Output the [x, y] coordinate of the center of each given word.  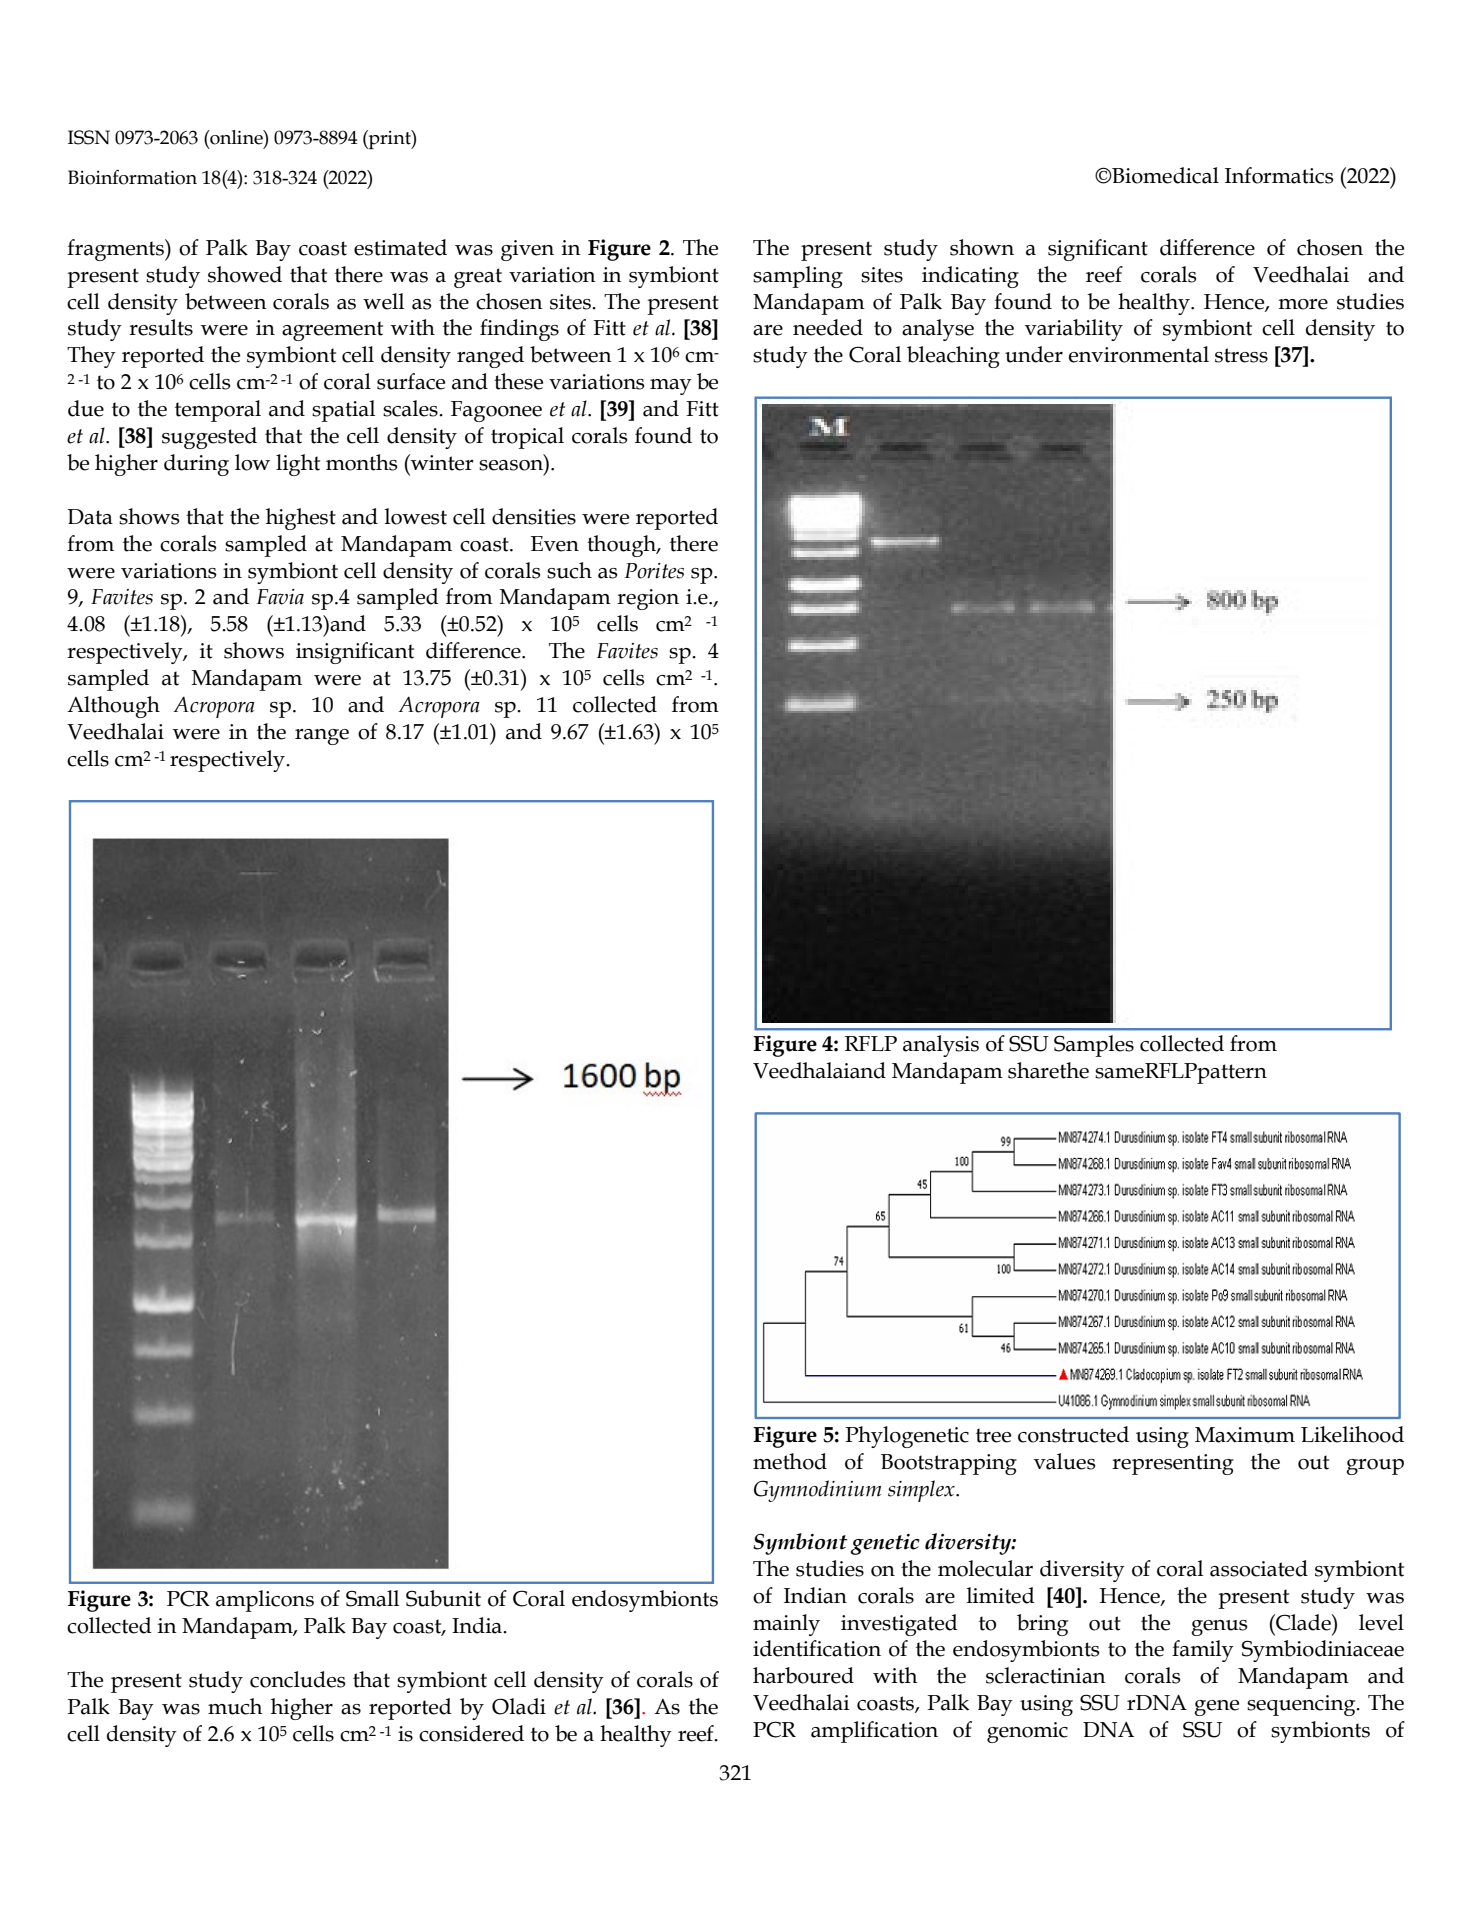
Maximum [1245, 1435]
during [196, 465]
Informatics [1279, 175]
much [235, 1706]
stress [1241, 355]
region [648, 599]
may [671, 387]
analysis [941, 1046]
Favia [280, 597]
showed [245, 274]
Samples [1094, 1046]
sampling [798, 277]
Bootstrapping [949, 1464]
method [790, 1461]
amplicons [265, 1601]
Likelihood [1352, 1434]
